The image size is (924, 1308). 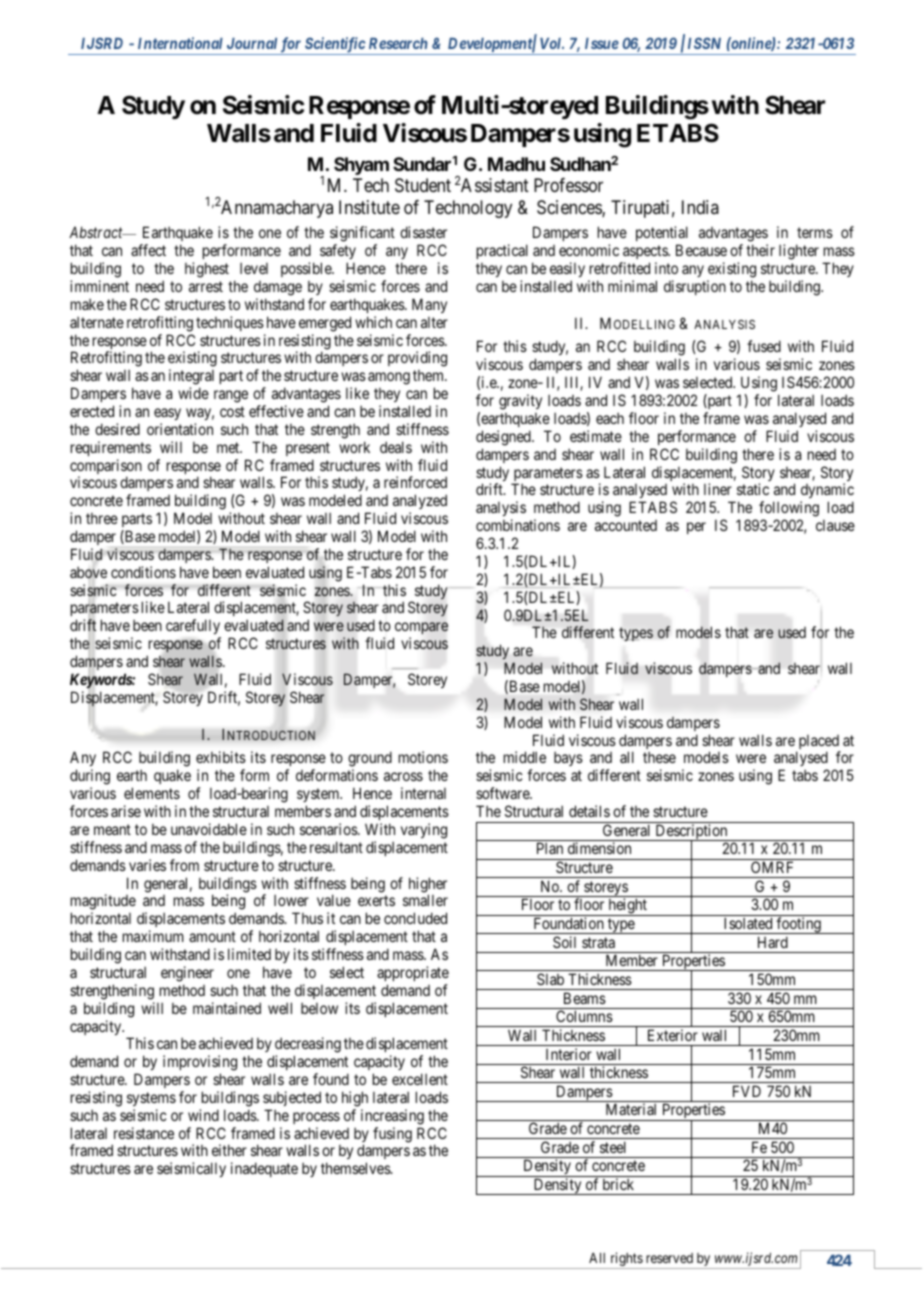 I want to click on either, so click(x=229, y=1150).
